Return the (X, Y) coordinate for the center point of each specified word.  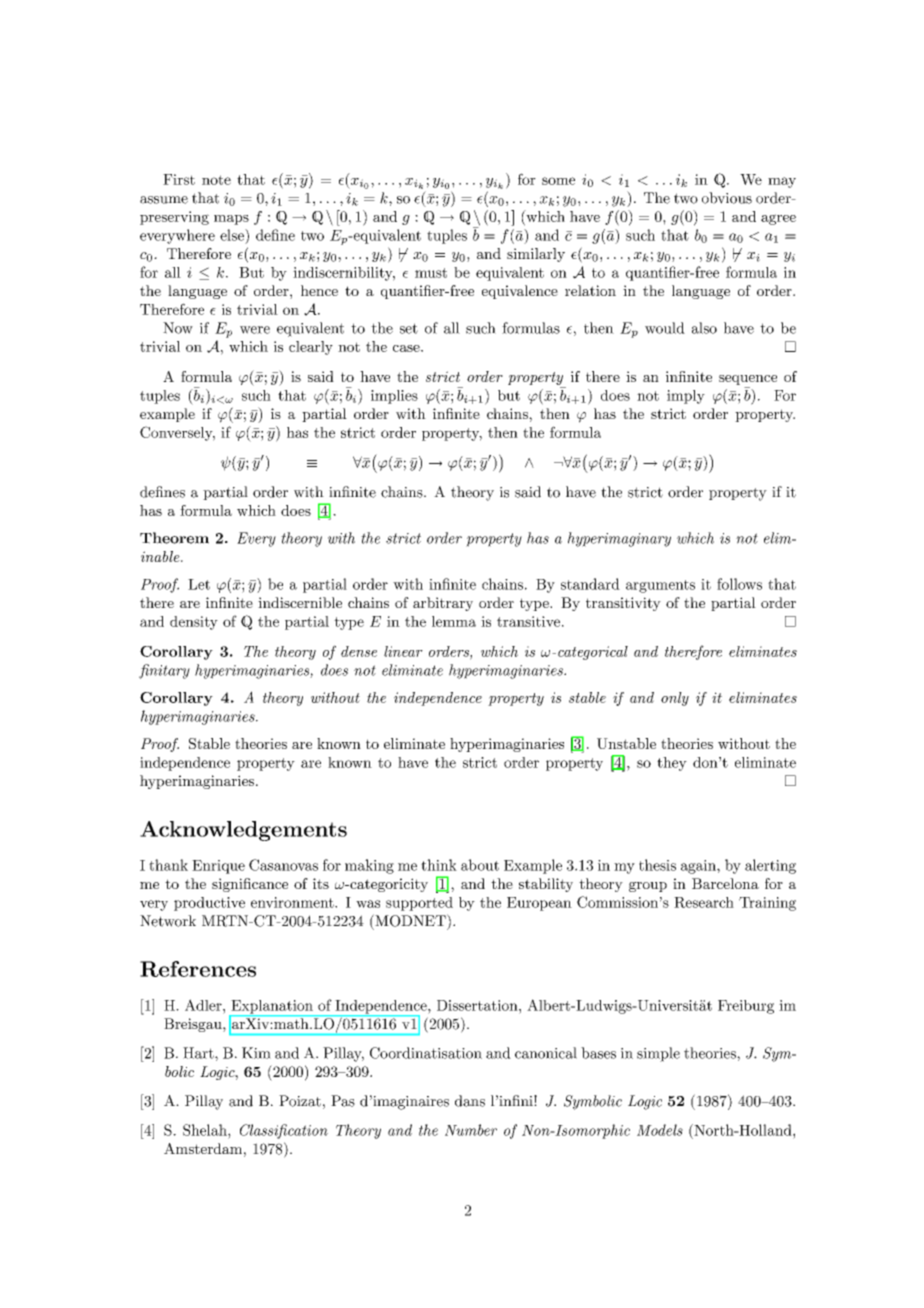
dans (470, 1101)
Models (660, 1130)
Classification (284, 1131)
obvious (727, 198)
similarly (536, 255)
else (233, 235)
